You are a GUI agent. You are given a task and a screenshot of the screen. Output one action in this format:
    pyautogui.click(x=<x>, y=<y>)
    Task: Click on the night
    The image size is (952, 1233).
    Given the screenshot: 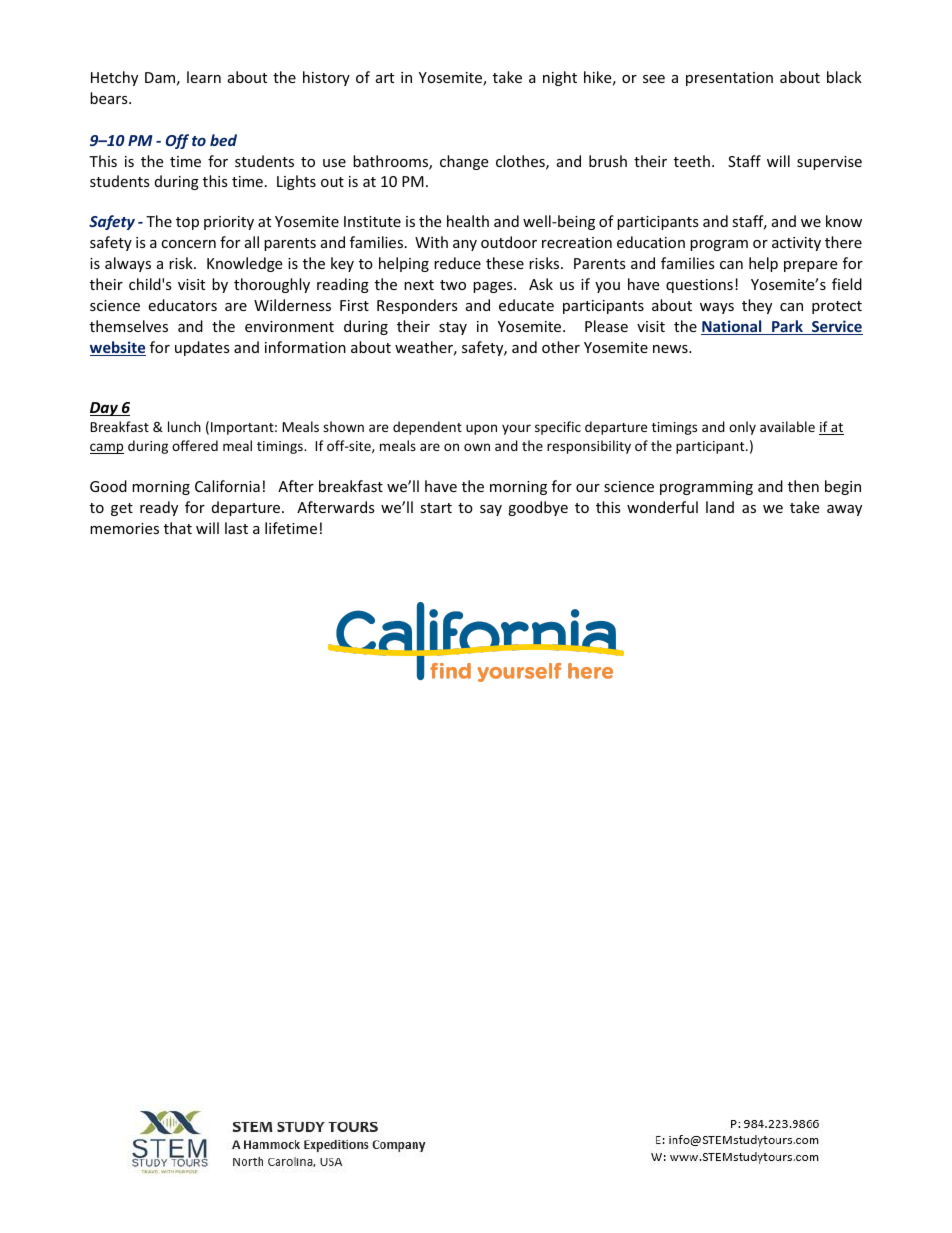 What is the action you would take?
    pyautogui.click(x=560, y=78)
